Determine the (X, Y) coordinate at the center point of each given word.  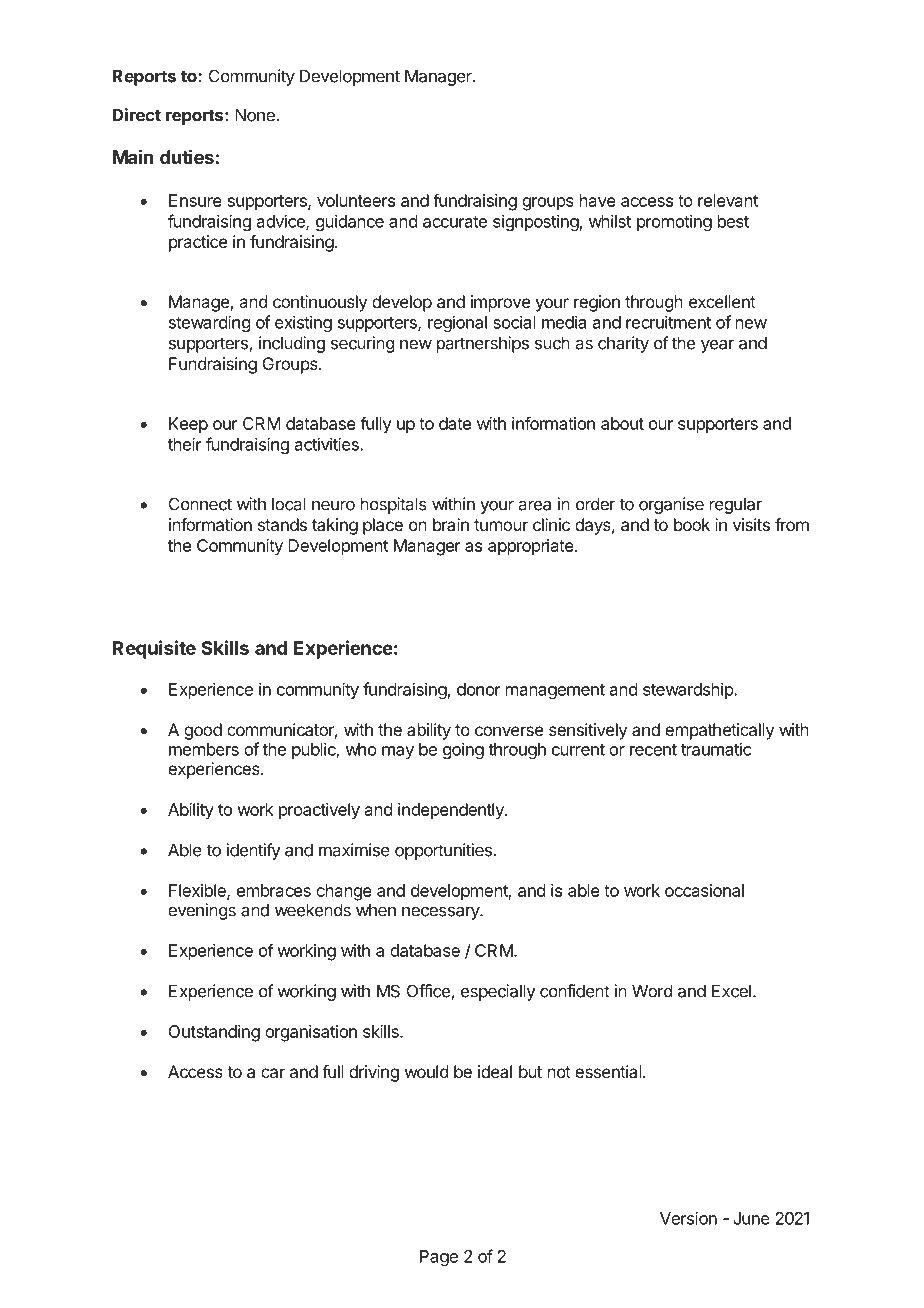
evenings (202, 911)
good (203, 731)
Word (652, 991)
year (717, 346)
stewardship (689, 690)
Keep (188, 425)
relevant (728, 200)
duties (187, 157)
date (455, 423)
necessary (441, 913)
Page (439, 1258)
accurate (455, 222)
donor (479, 689)
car (273, 1073)
